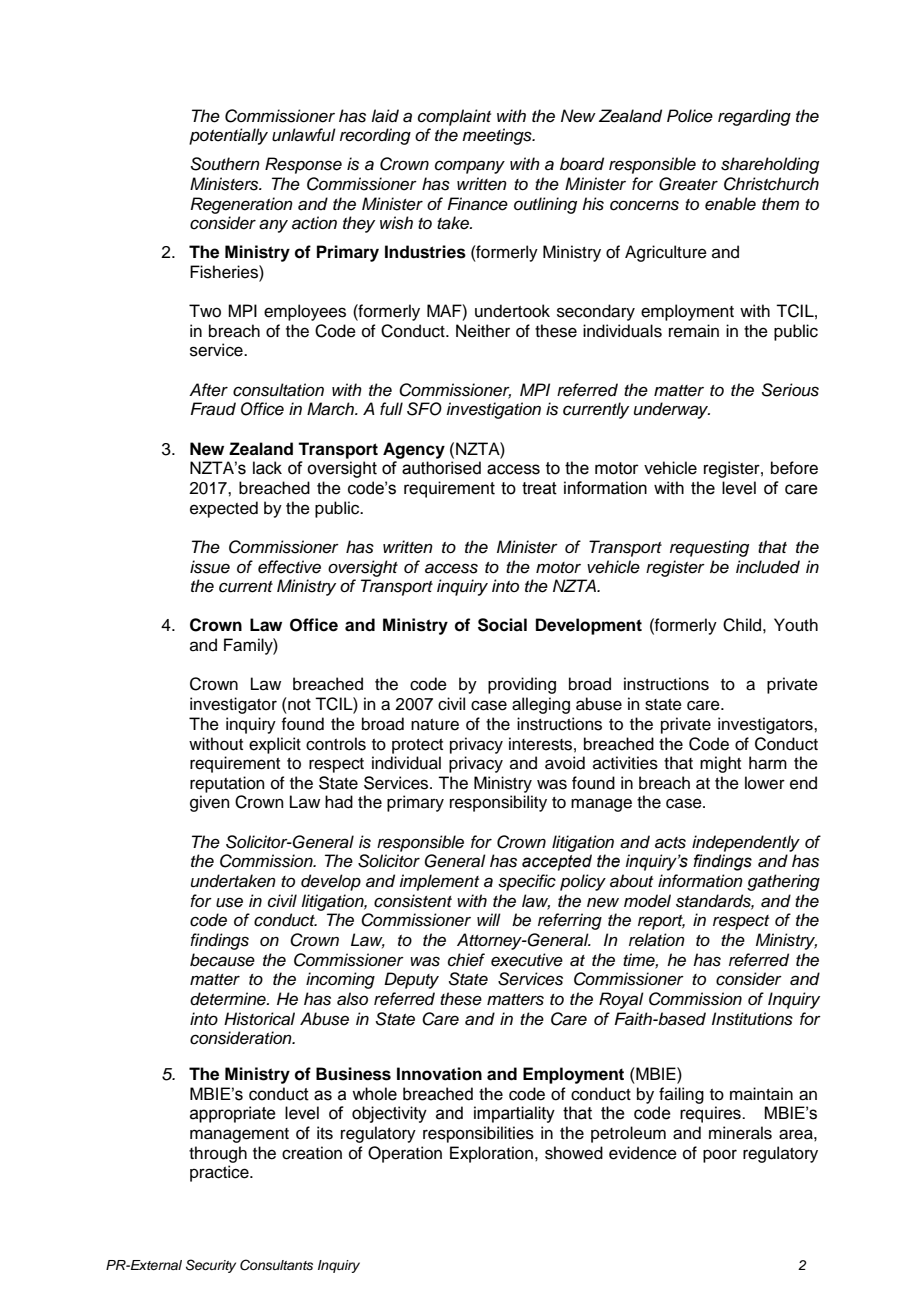  Describe the element at coordinates (278, 390) in the image. I see `consultation` at that location.
